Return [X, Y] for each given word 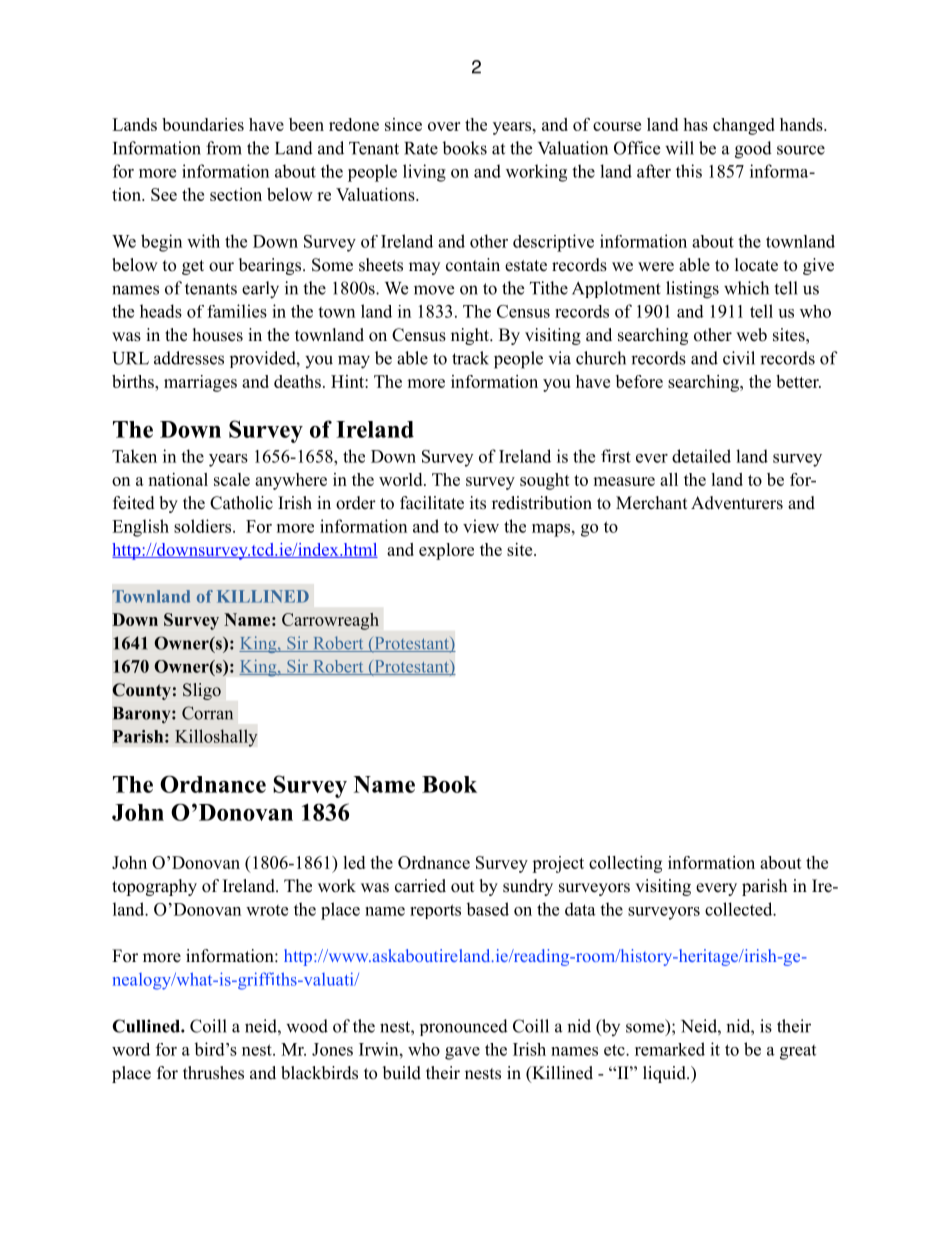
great [798, 1052]
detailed [701, 456]
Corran [207, 713]
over [444, 126]
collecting [625, 864]
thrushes [213, 1073]
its [478, 503]
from [224, 148]
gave [462, 1053]
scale [232, 479]
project [558, 864]
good [753, 150]
